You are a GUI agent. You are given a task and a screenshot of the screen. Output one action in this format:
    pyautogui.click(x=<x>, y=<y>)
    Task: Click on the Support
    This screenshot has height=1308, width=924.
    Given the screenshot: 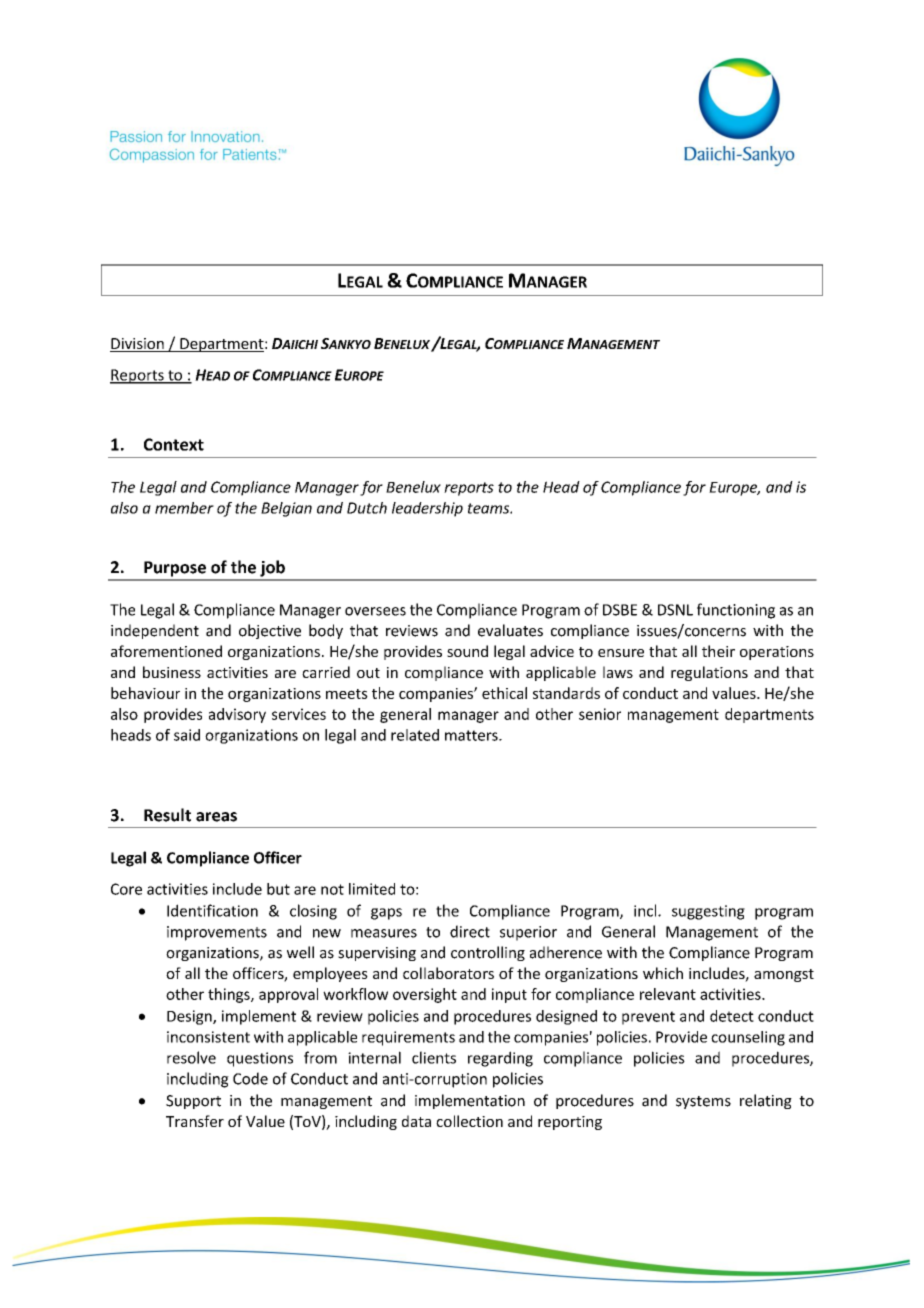 What is the action you would take?
    pyautogui.click(x=193, y=1102)
